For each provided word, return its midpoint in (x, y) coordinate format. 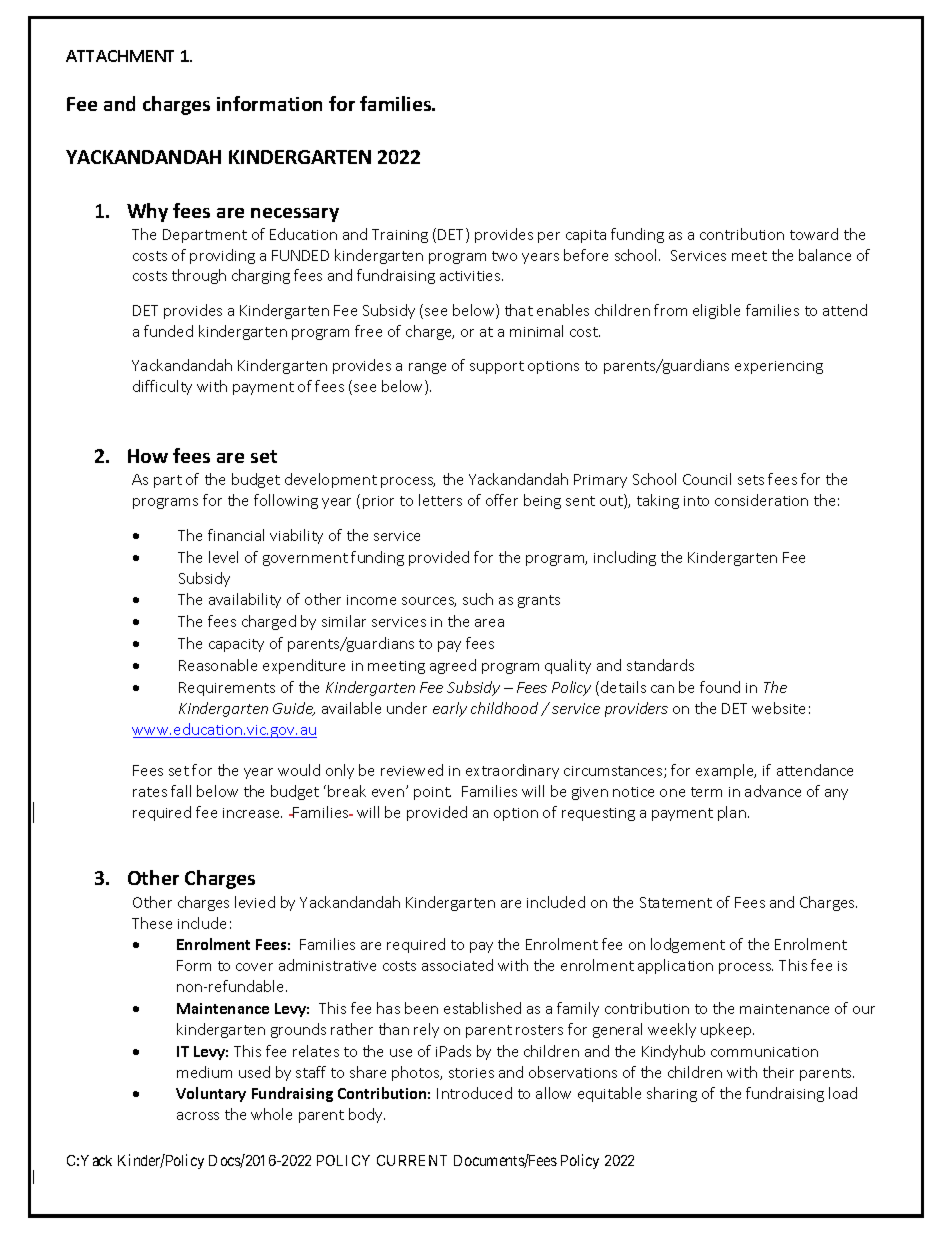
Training (400, 236)
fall (181, 791)
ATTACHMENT (120, 56)
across (198, 1116)
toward (814, 234)
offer (502, 500)
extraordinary (512, 771)
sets (751, 480)
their (778, 1072)
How (148, 456)
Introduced (474, 1093)
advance (773, 791)
